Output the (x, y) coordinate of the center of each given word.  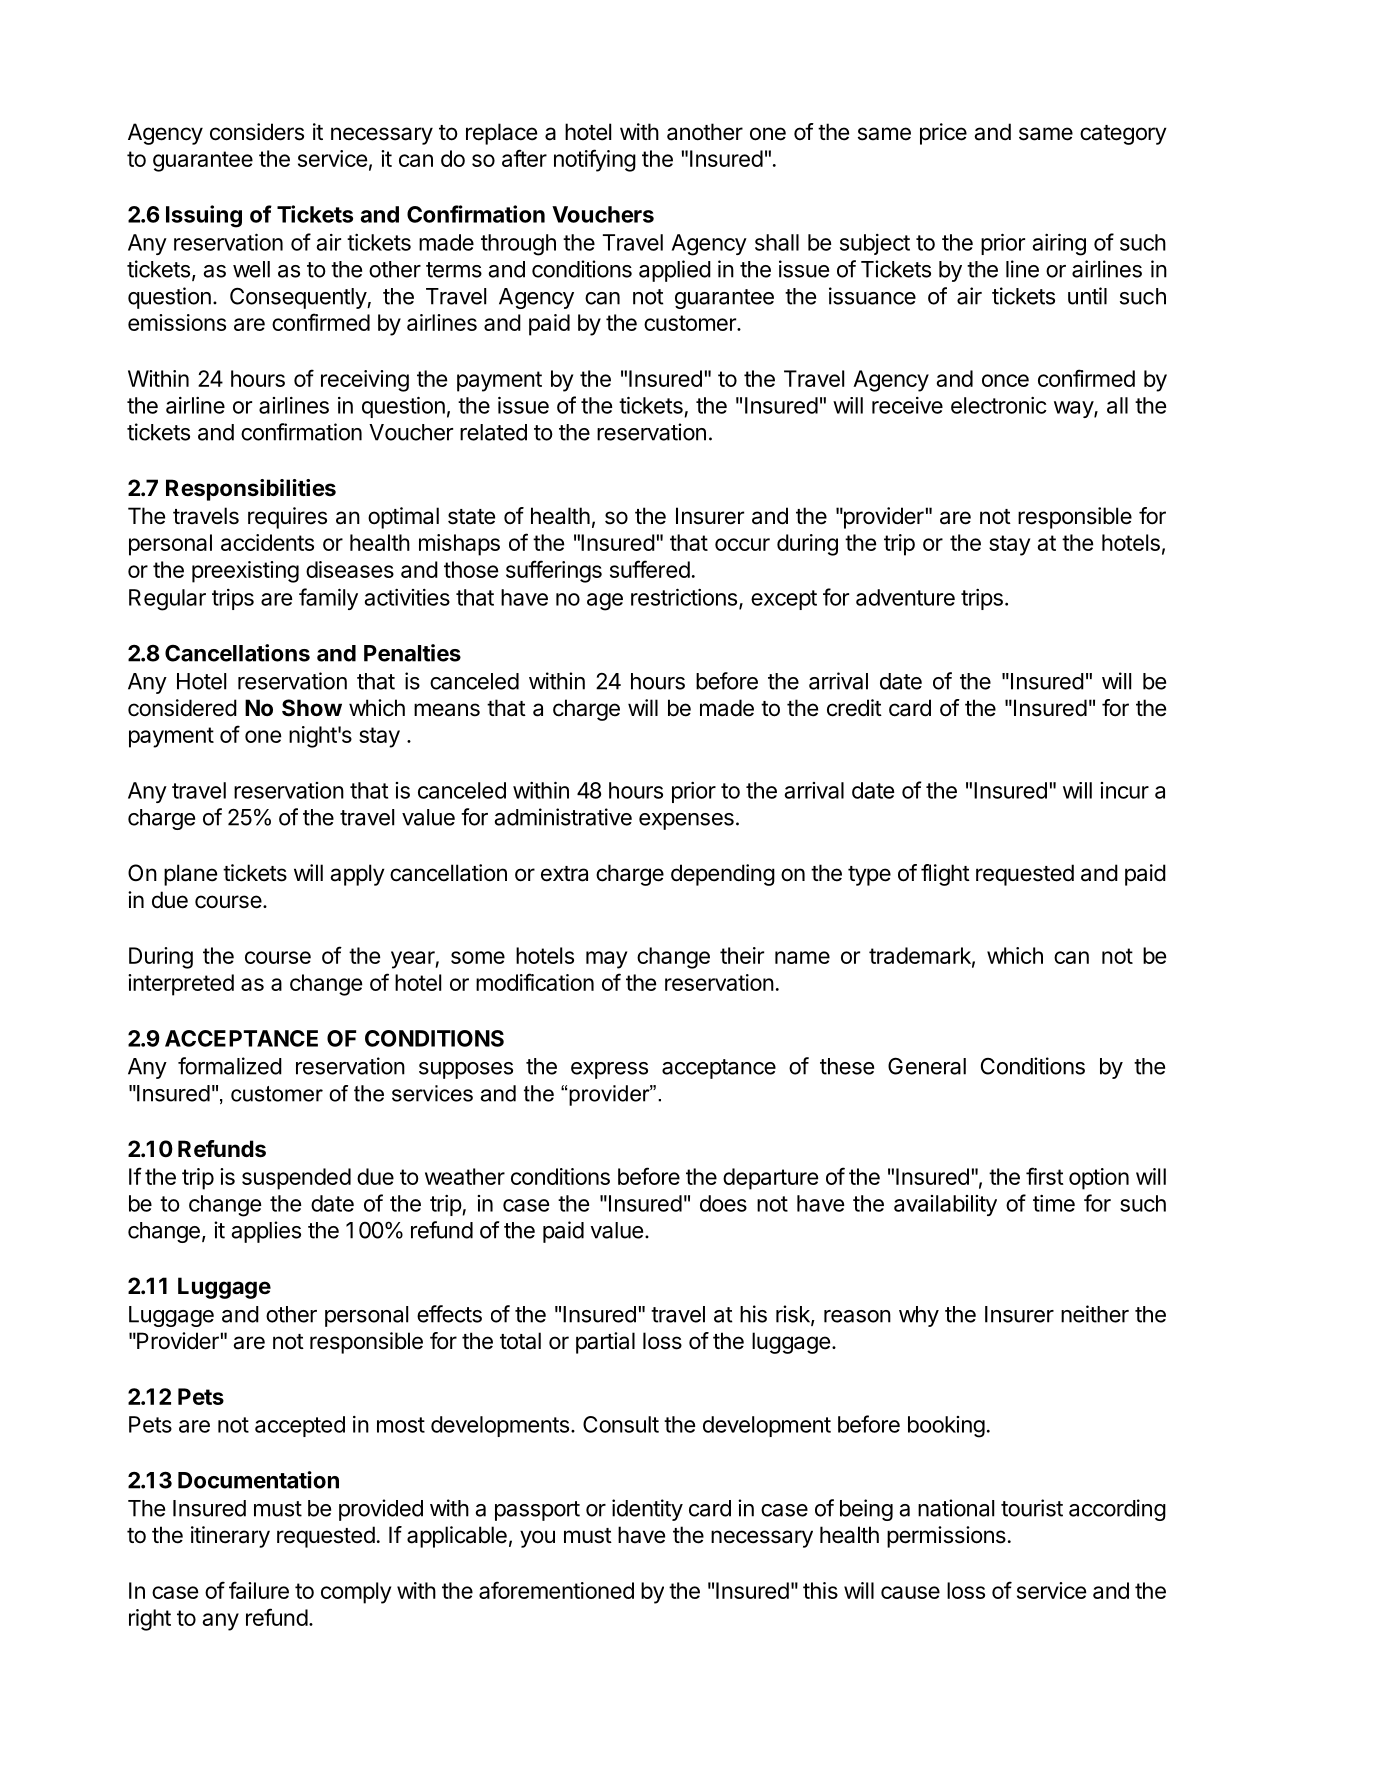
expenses (686, 821)
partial (605, 1343)
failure (259, 1590)
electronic (999, 405)
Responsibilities (251, 490)
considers (257, 132)
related (493, 432)
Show (312, 708)
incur (1125, 790)
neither (1095, 1314)
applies (266, 1232)
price (943, 134)
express (609, 1070)
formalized (230, 1066)
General (927, 1066)
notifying (595, 160)
